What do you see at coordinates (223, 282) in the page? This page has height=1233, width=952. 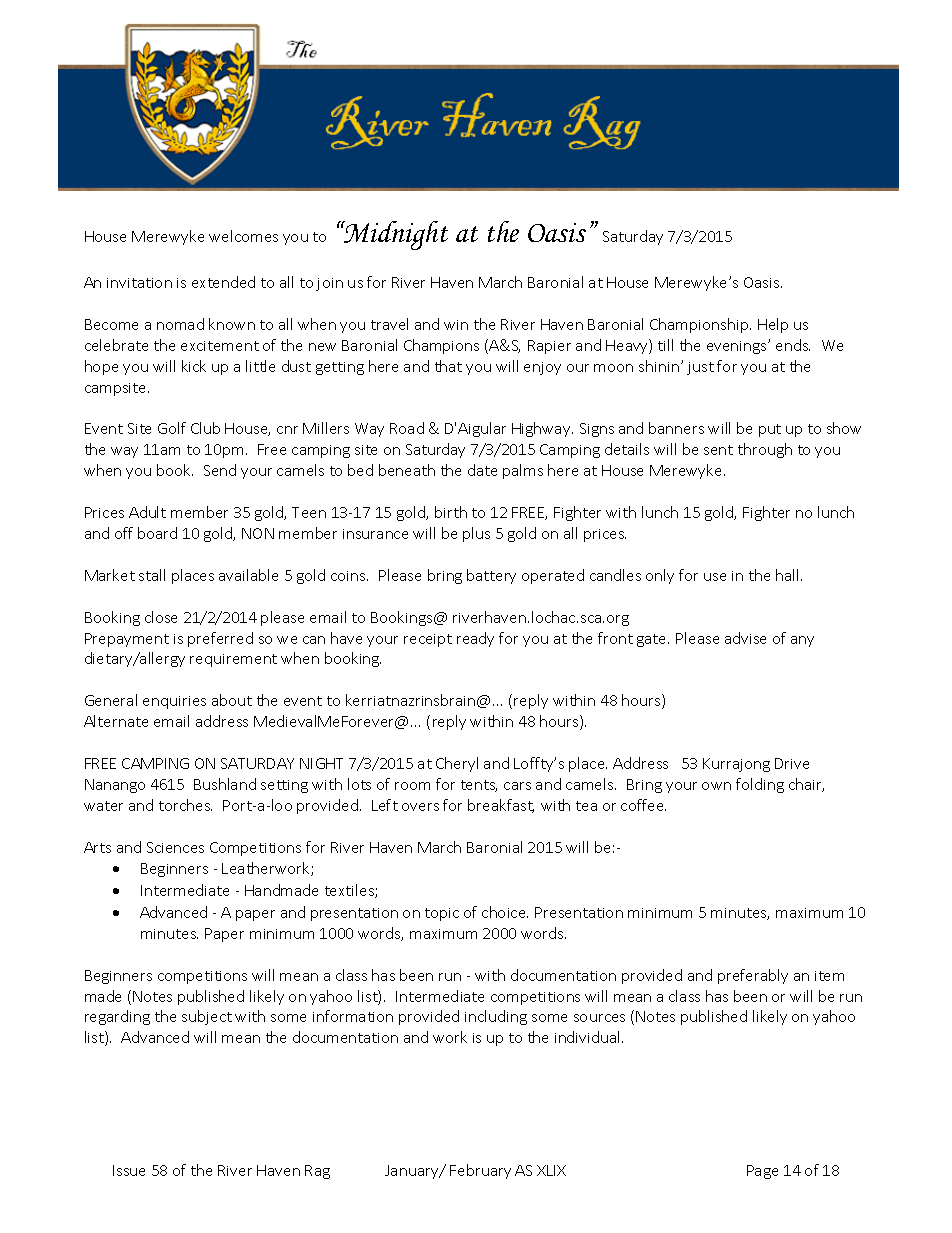 I see `extended` at bounding box center [223, 282].
